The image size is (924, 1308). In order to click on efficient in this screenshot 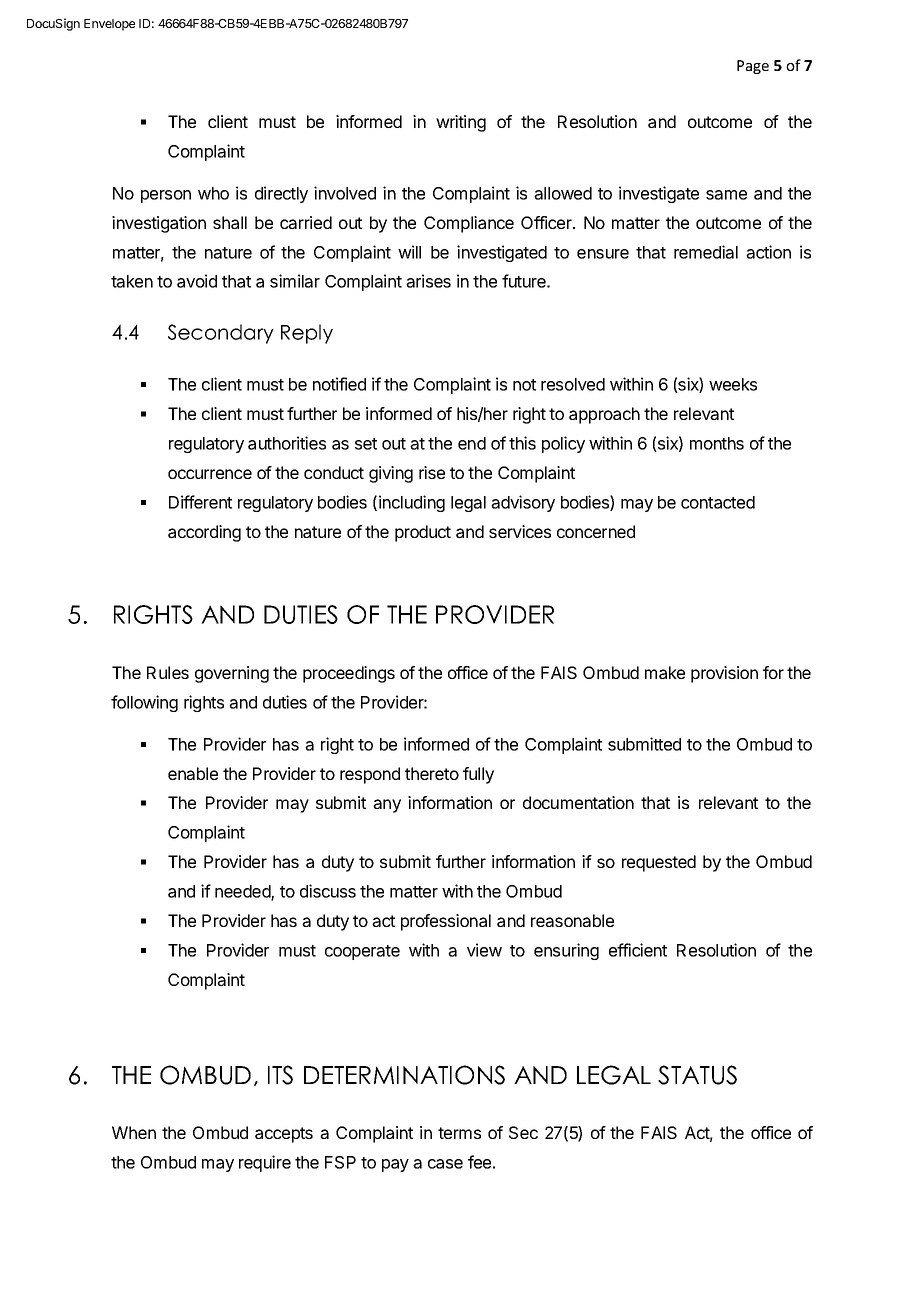, I will do `click(638, 950)`.
